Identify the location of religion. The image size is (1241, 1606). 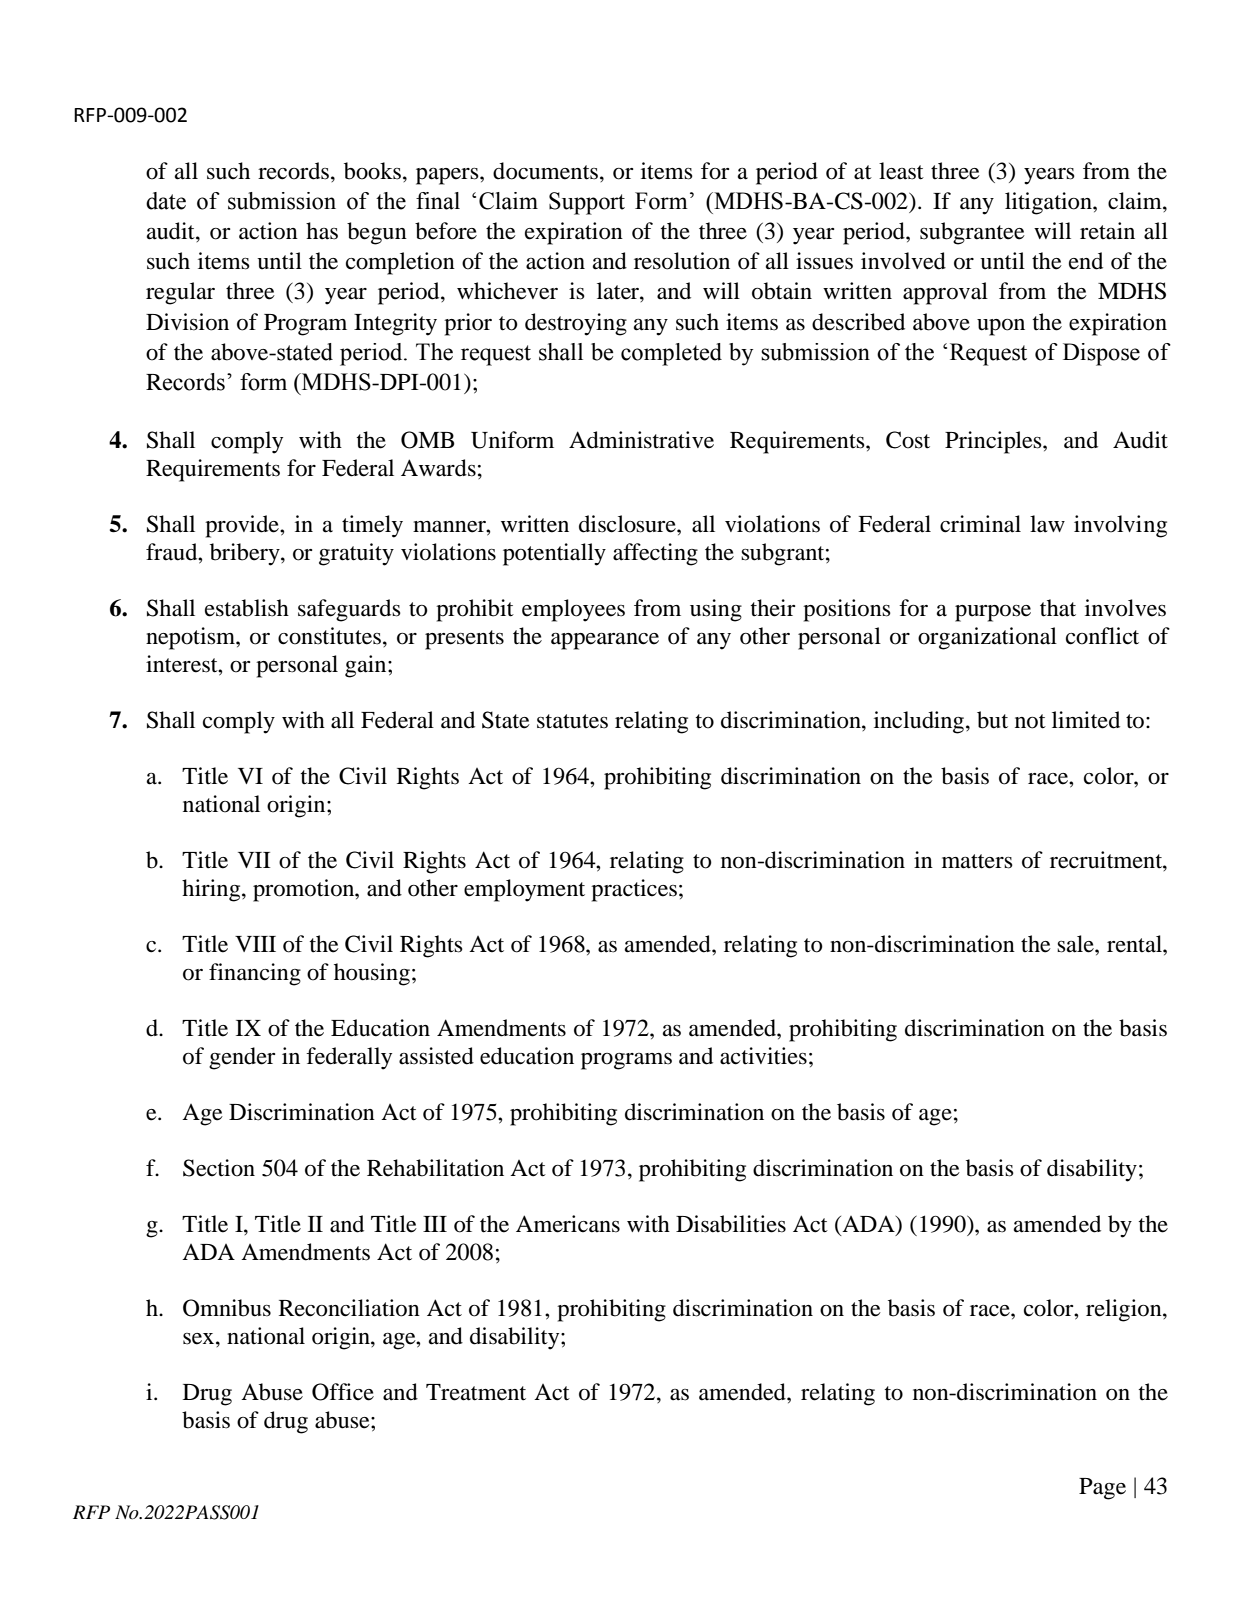
(1125, 1310).
